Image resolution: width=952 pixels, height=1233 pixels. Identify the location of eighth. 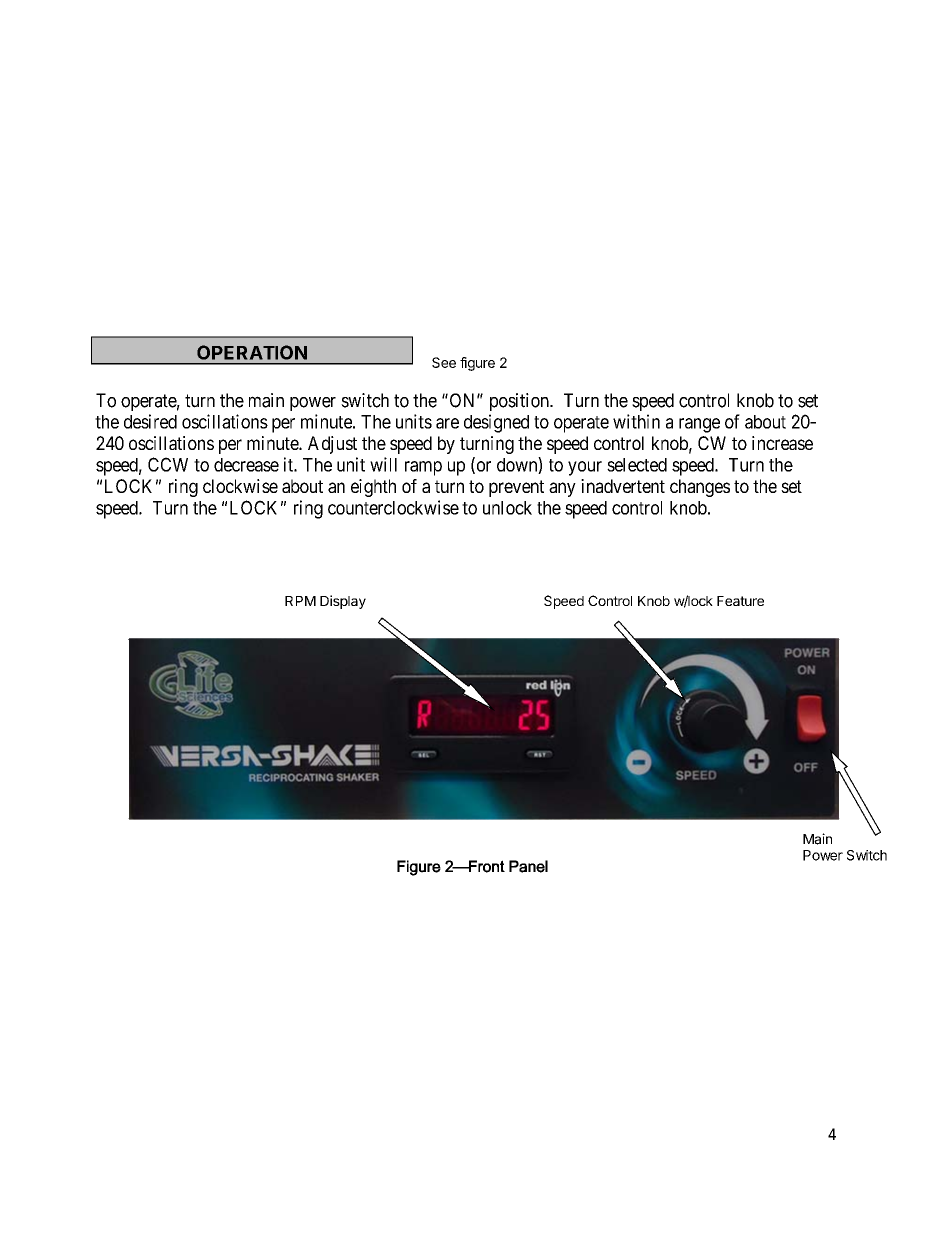
(373, 488).
